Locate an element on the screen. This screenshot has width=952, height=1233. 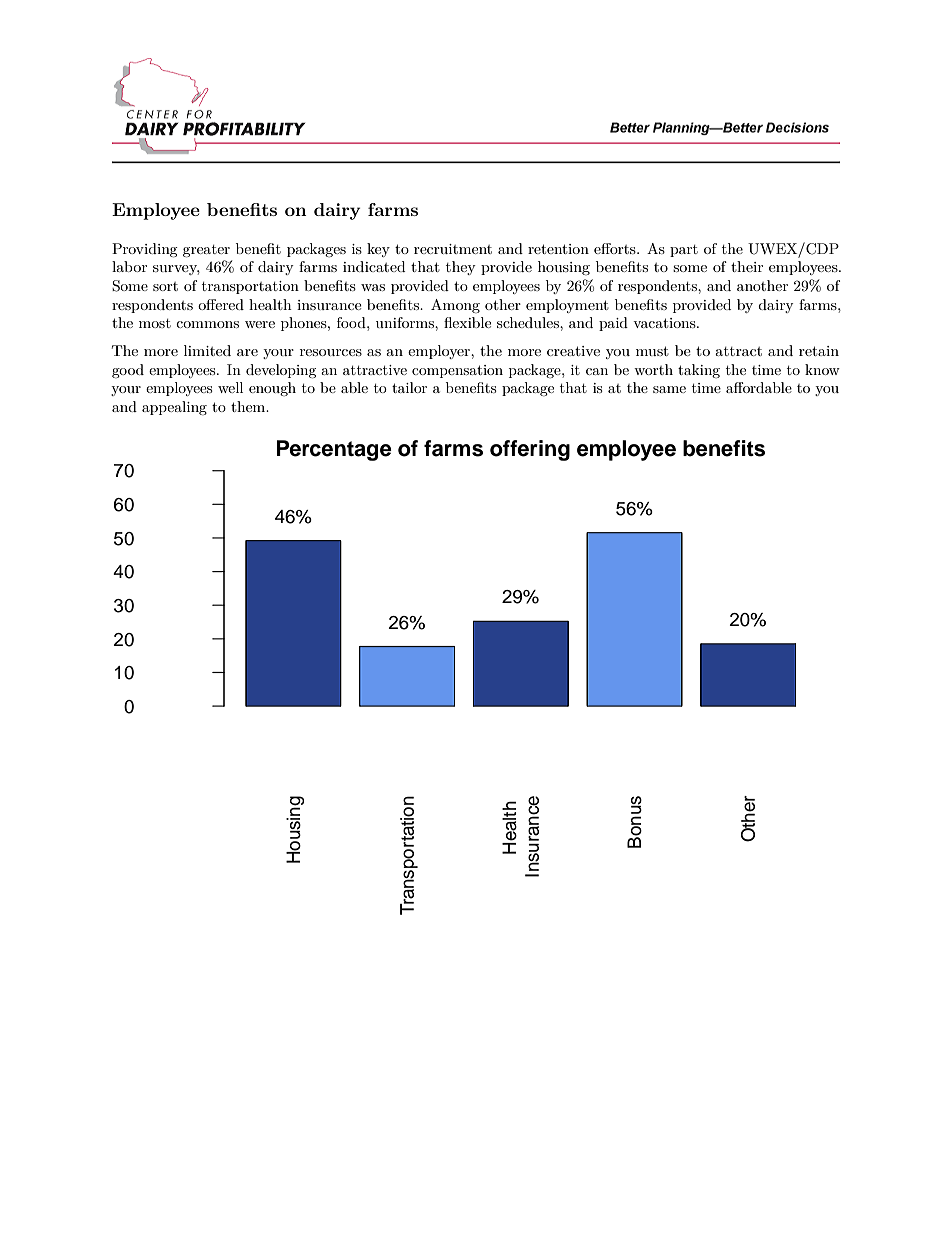
developing is located at coordinates (281, 371).
